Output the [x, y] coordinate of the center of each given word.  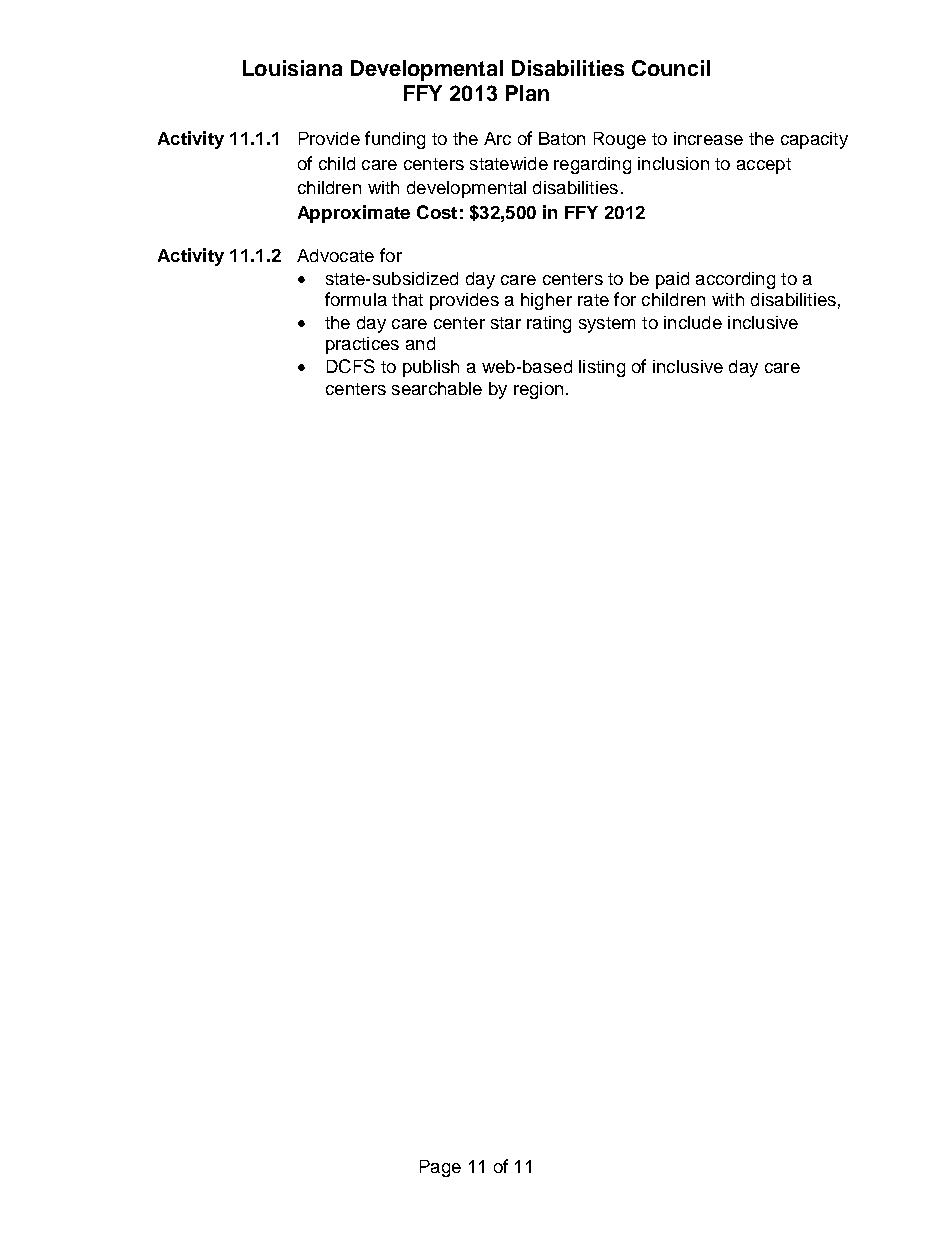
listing [602, 368]
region [538, 390]
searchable [437, 388]
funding [395, 140]
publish [431, 368]
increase [708, 138]
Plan [527, 93]
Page [440, 1168]
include [693, 322]
